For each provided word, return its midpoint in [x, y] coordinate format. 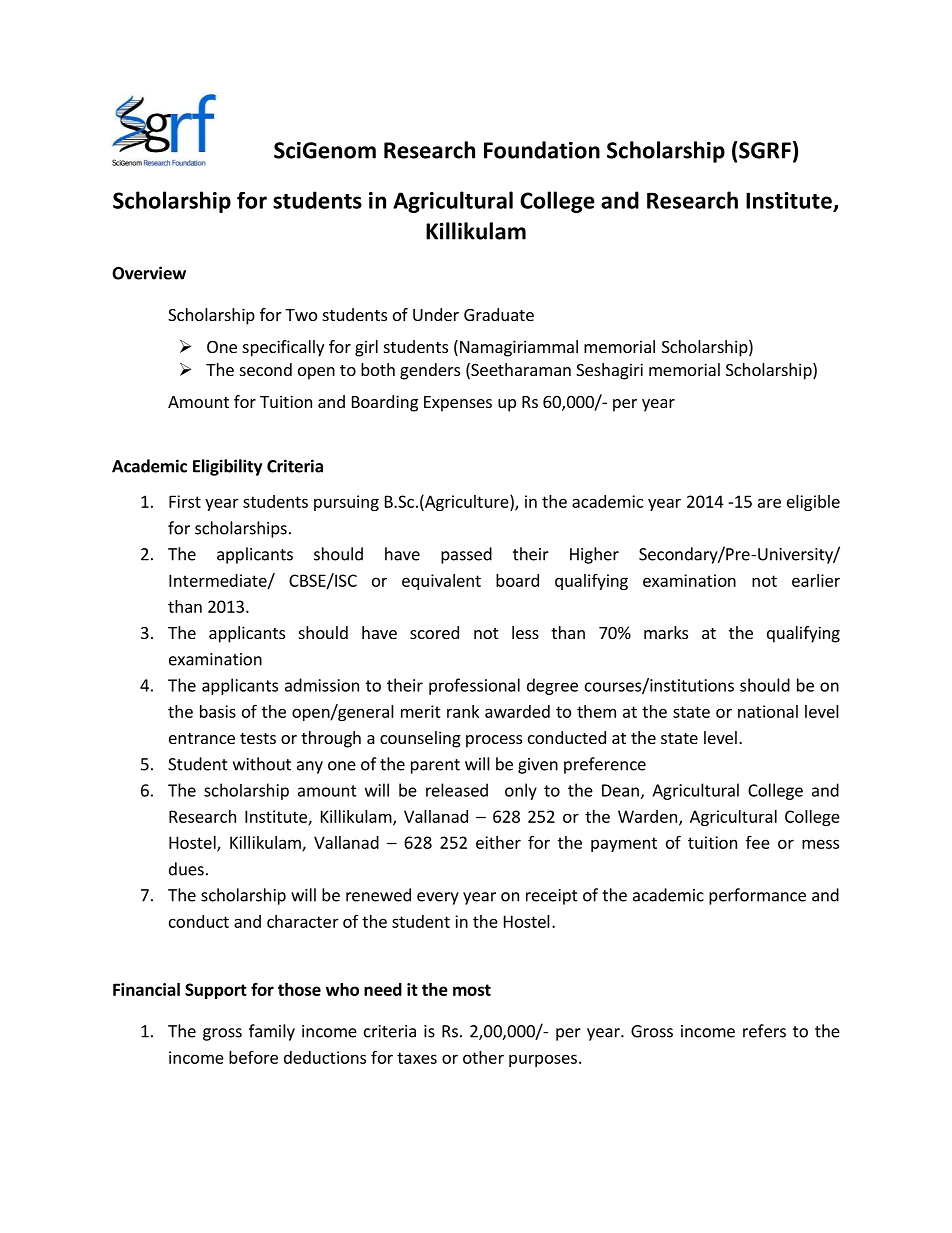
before [253, 1057]
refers [764, 1031]
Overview [149, 273]
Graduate [499, 314]
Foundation [542, 150]
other [483, 1057]
